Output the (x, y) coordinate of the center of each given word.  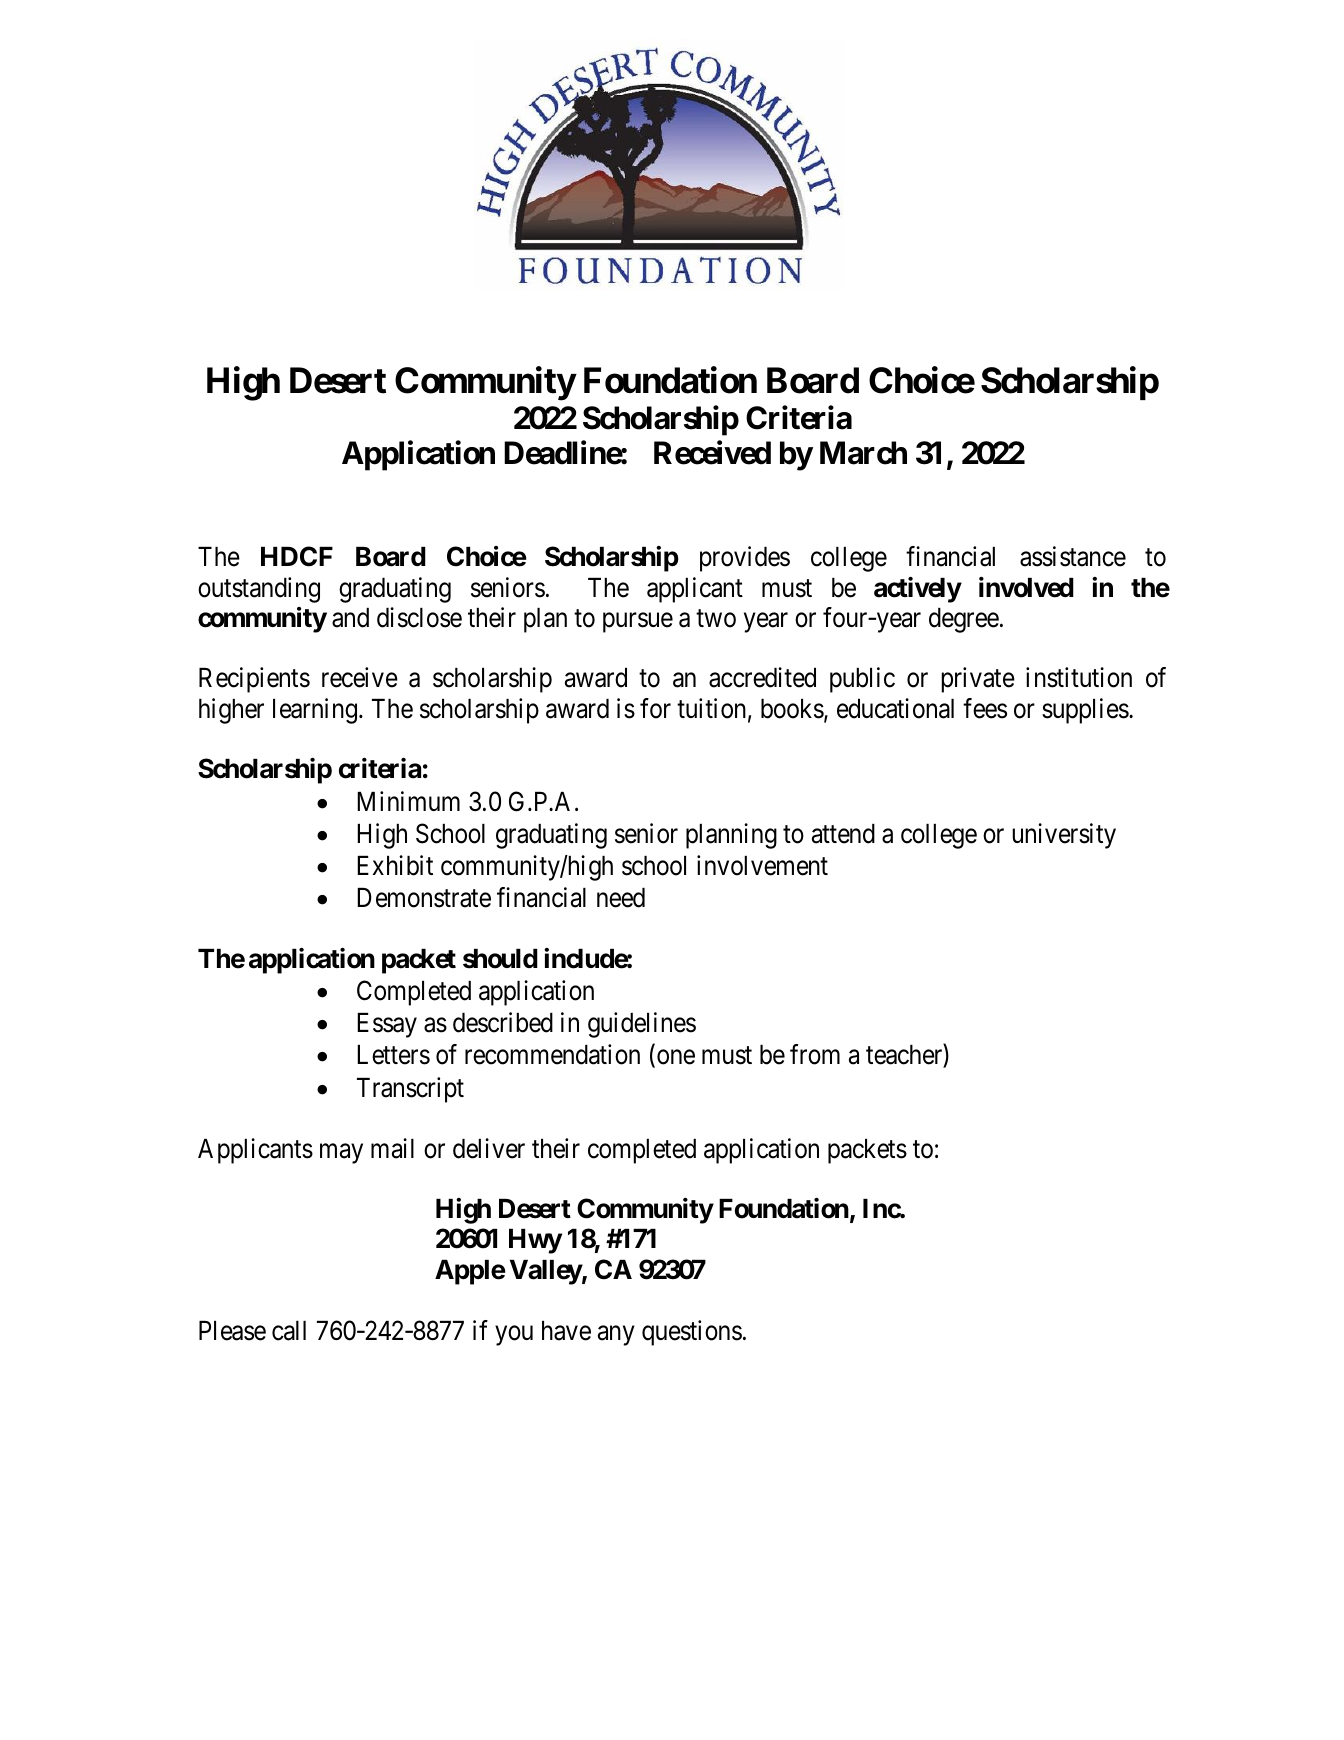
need (621, 898)
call (289, 1331)
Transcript (410, 1090)
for (655, 708)
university (1064, 836)
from (815, 1055)
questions (692, 1333)
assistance (1073, 556)
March (863, 453)
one (676, 1057)
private (978, 680)
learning (316, 711)
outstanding (259, 590)
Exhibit (395, 865)
